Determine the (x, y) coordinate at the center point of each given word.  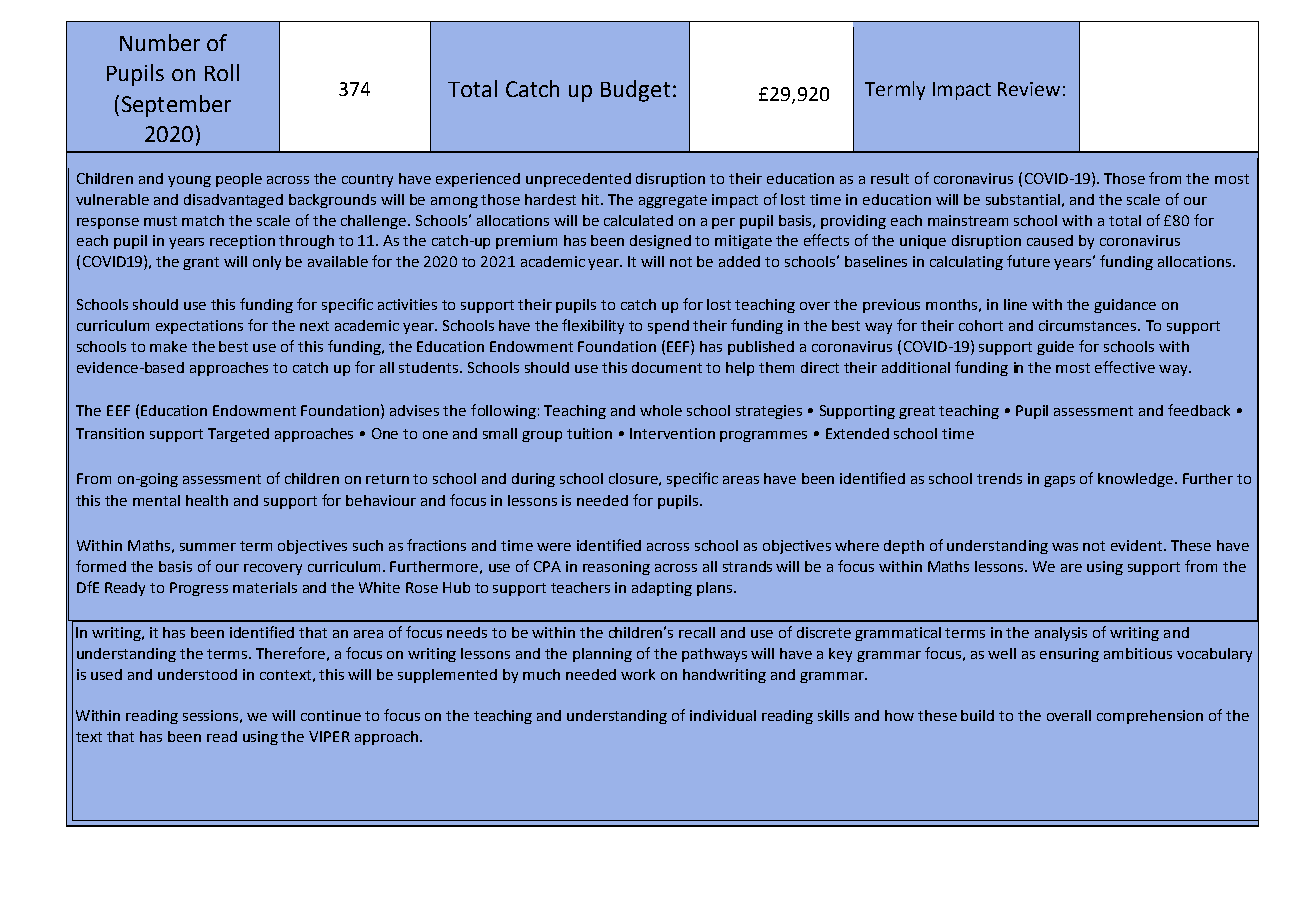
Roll (222, 72)
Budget (635, 91)
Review (1029, 89)
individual (723, 715)
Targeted (238, 435)
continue (331, 715)
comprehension (1150, 717)
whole (661, 410)
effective (1125, 367)
